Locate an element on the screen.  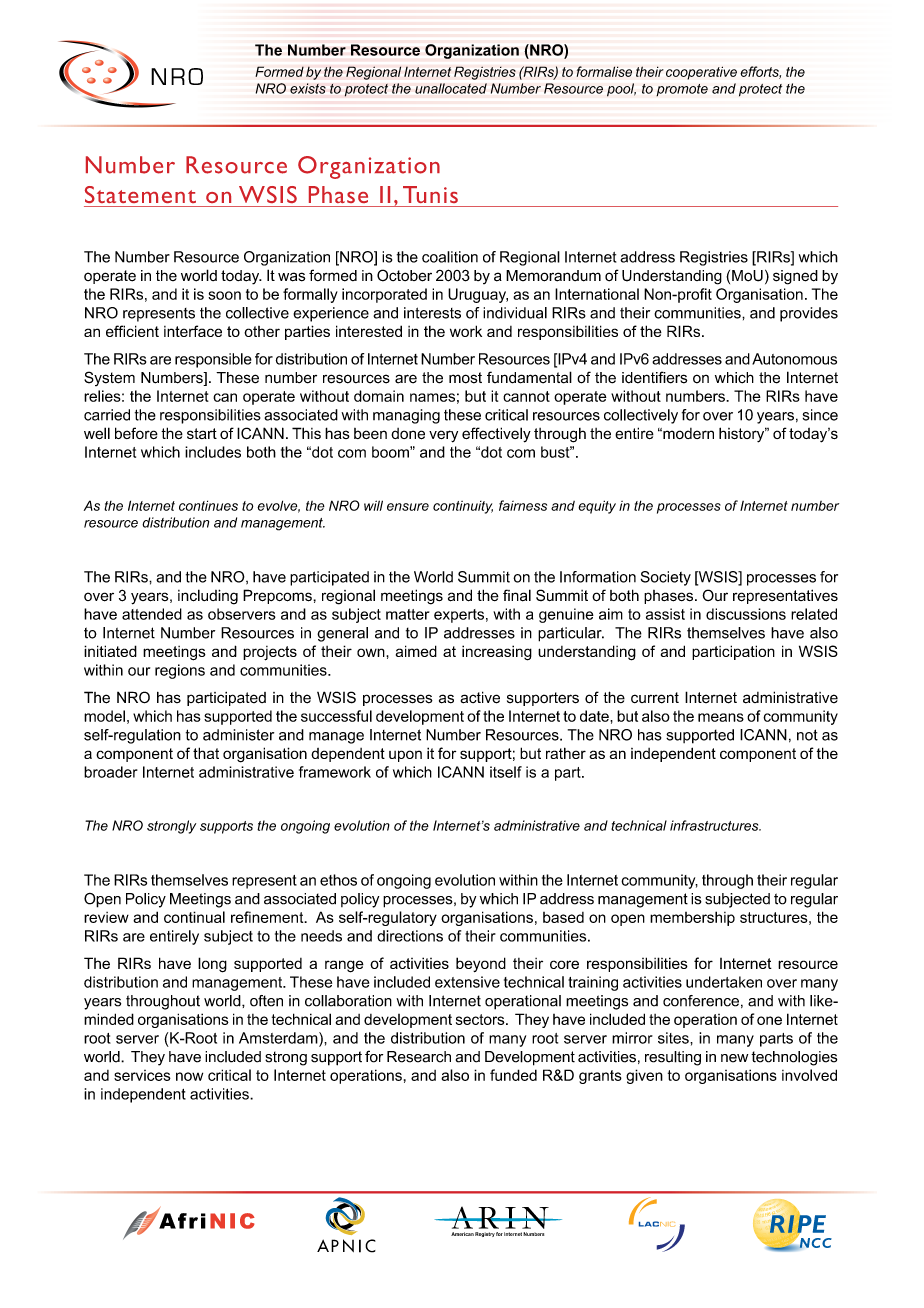
interests is located at coordinates (432, 313).
